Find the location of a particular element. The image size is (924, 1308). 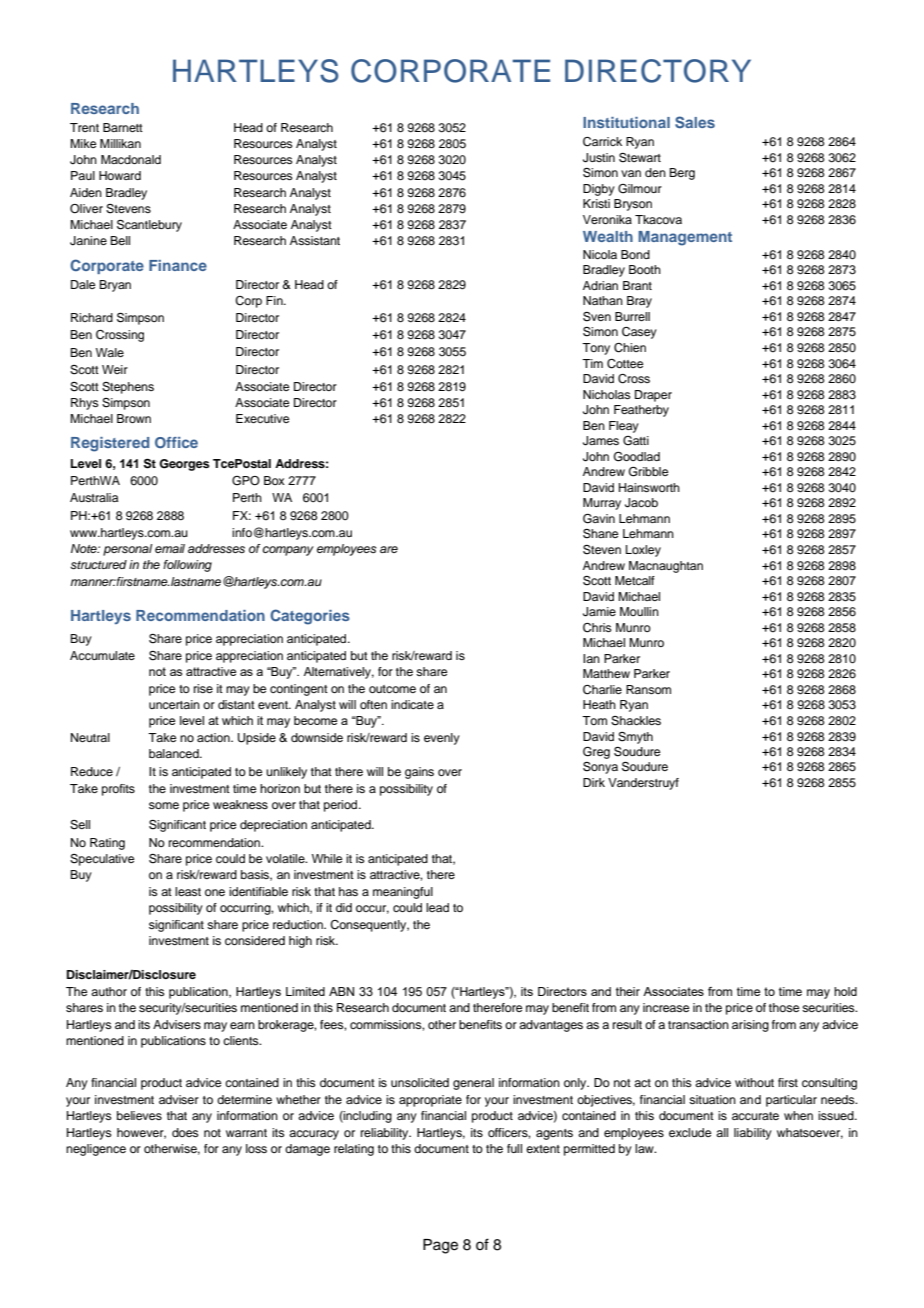

email is located at coordinates (170, 548).
